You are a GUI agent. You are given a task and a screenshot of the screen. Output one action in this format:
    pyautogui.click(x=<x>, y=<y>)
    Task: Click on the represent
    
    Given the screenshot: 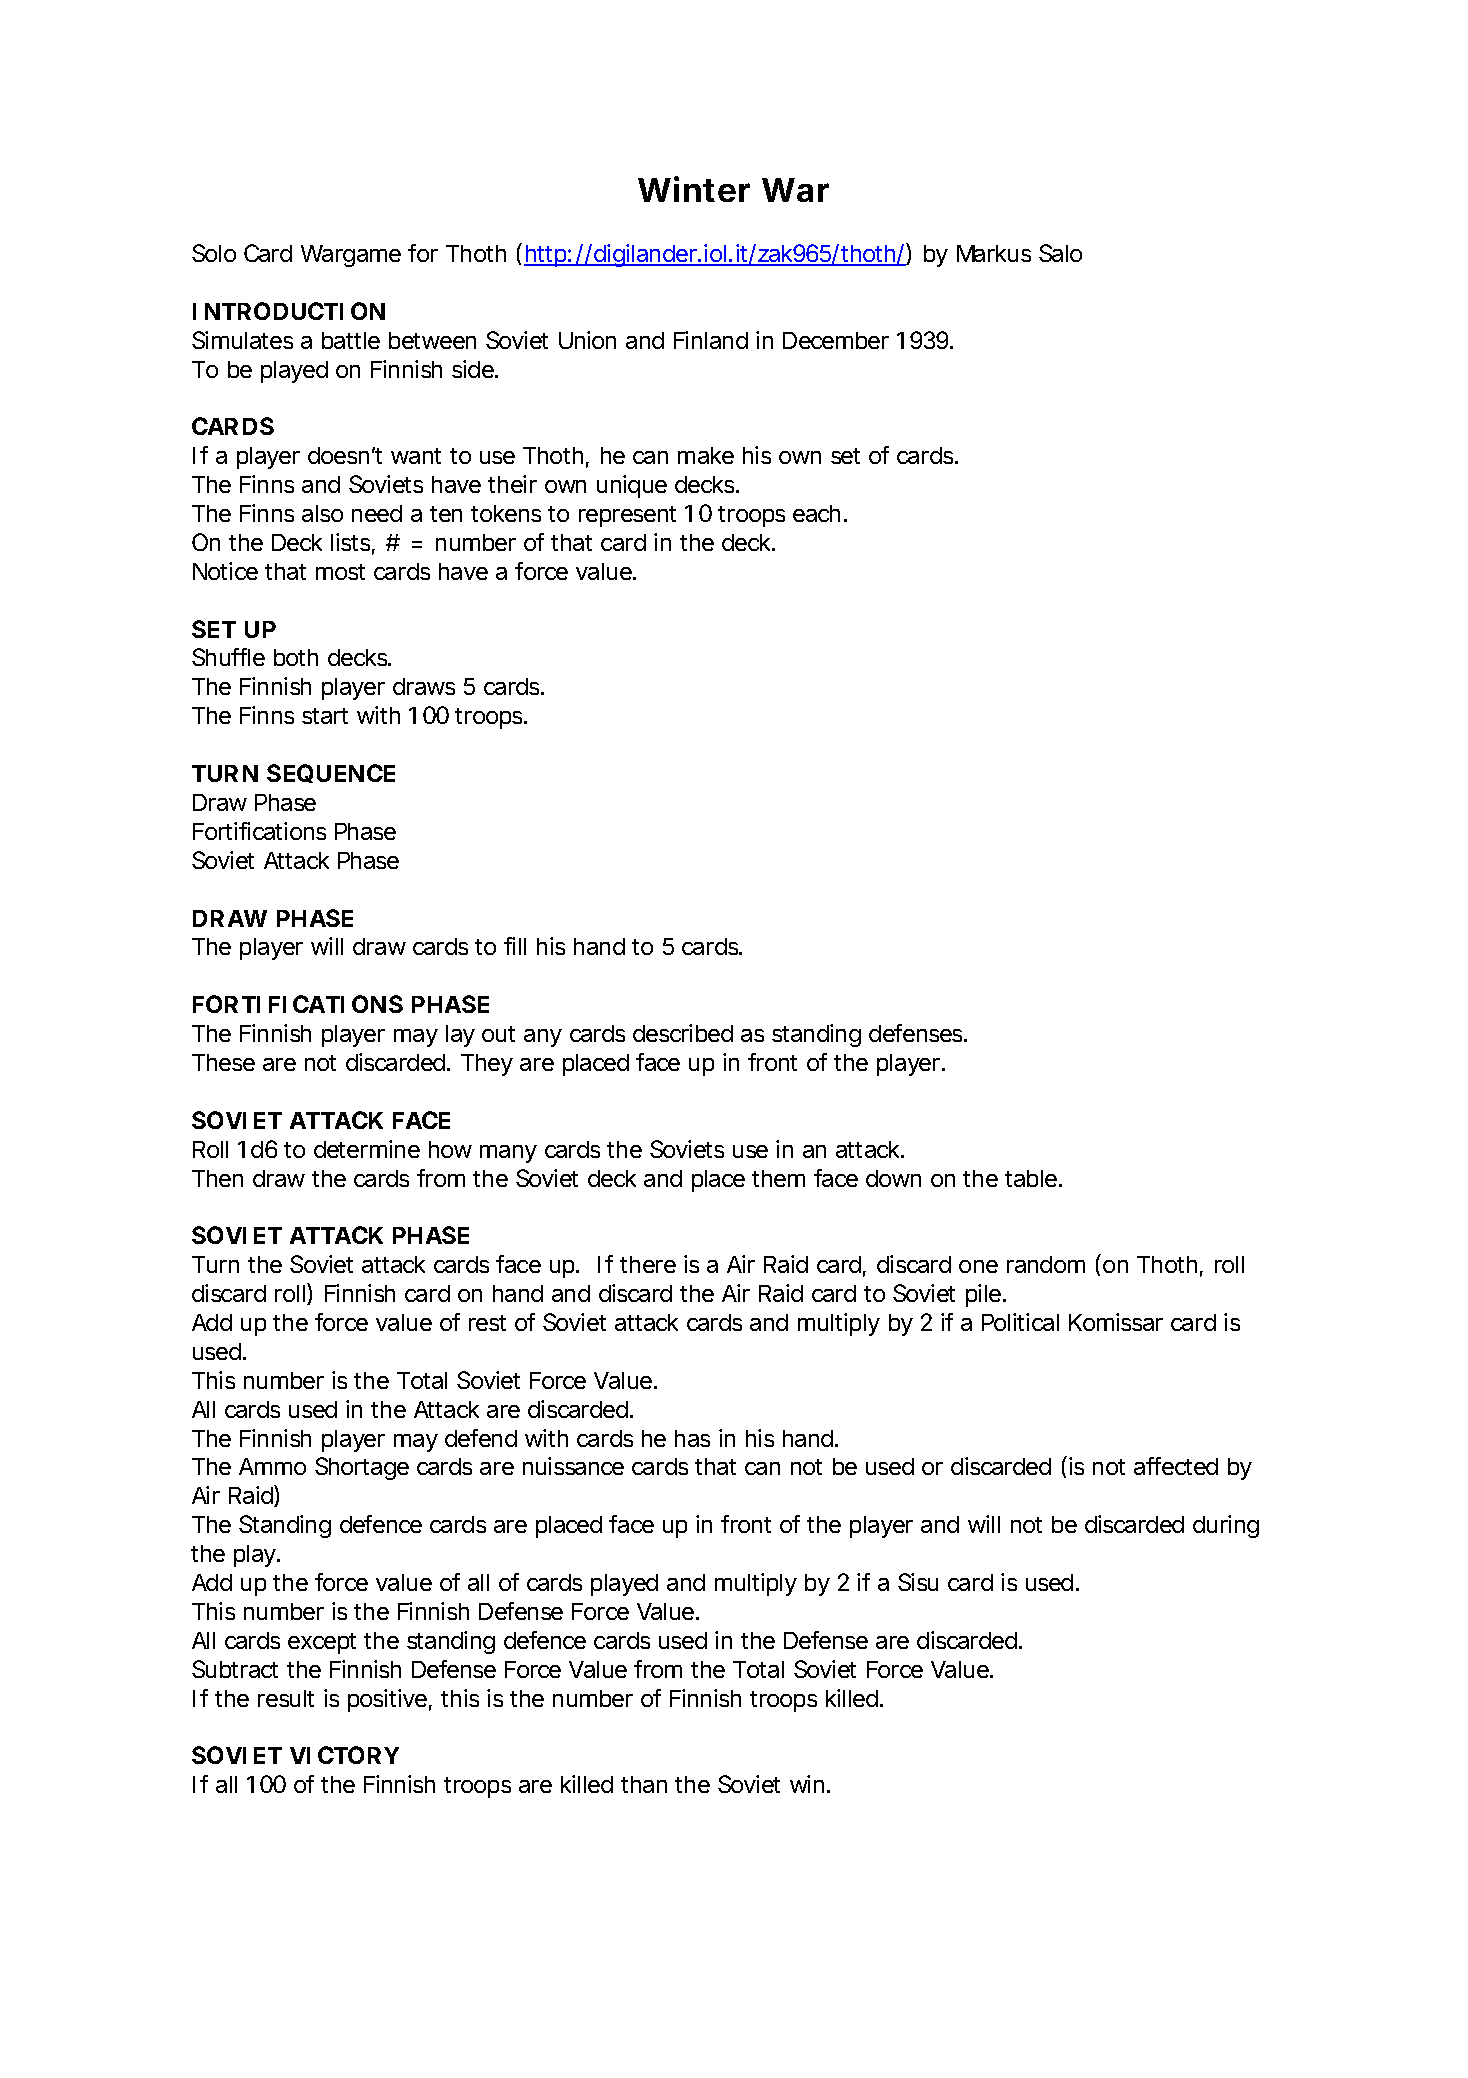 What is the action you would take?
    pyautogui.click(x=627, y=516)
